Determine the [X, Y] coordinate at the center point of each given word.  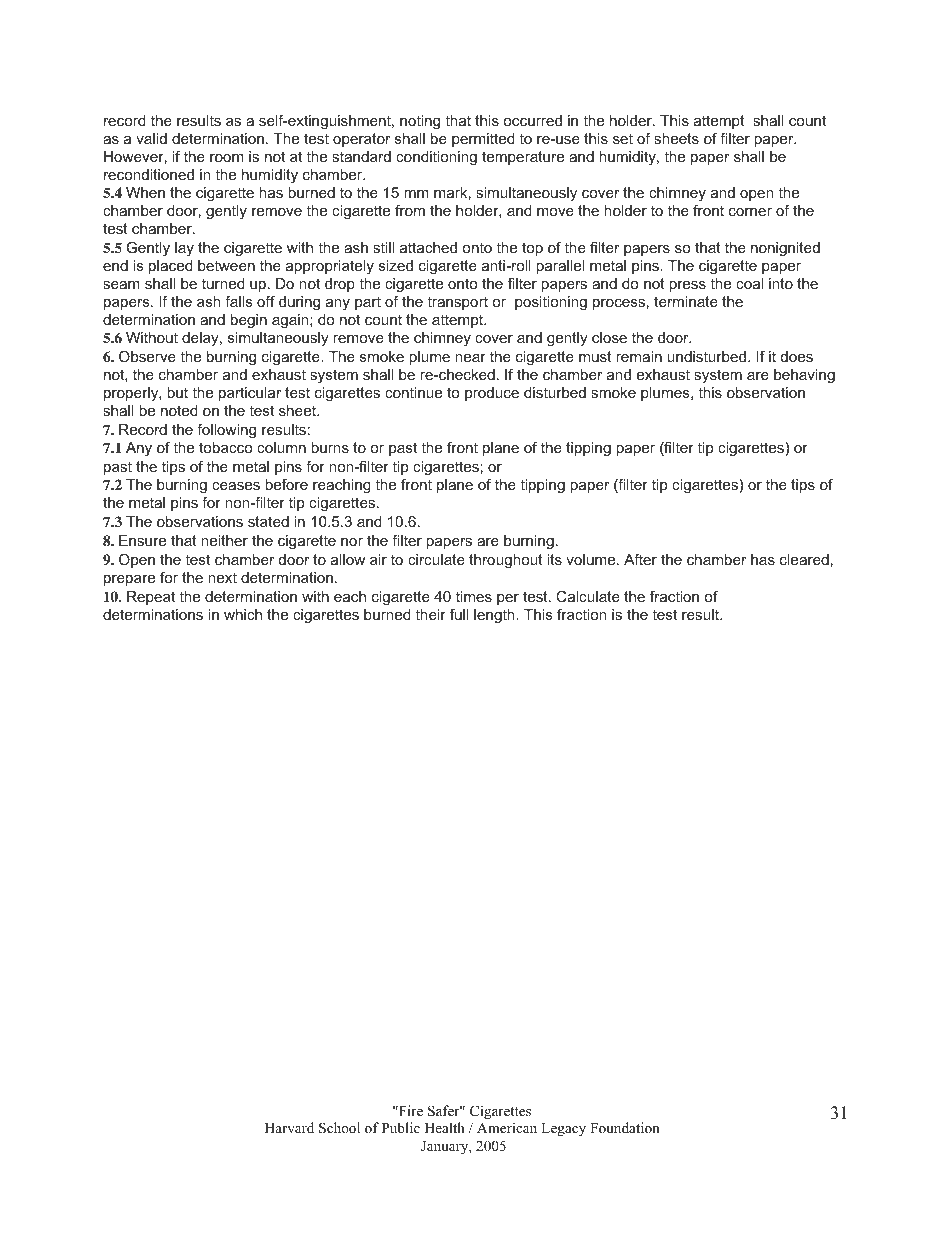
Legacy [563, 1130]
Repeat [151, 598]
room [227, 158]
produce [492, 394]
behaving [804, 376]
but [177, 392]
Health [445, 1127]
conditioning [436, 158]
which [243, 614]
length [495, 616]
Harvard [289, 1127]
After [640, 559]
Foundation [624, 1127]
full [459, 614]
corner [750, 212]
